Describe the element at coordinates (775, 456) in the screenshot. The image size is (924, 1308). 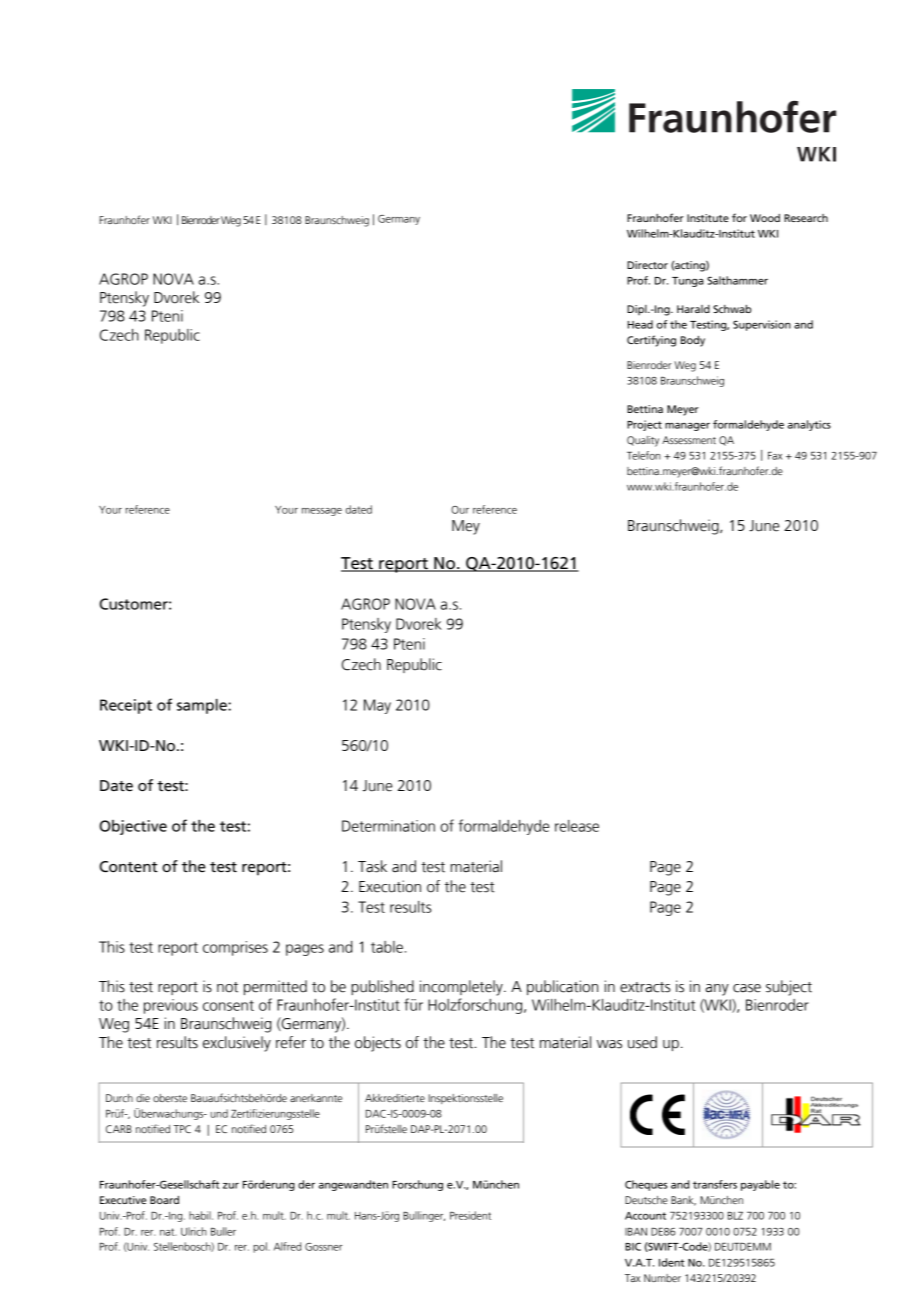
I see `Fax` at that location.
